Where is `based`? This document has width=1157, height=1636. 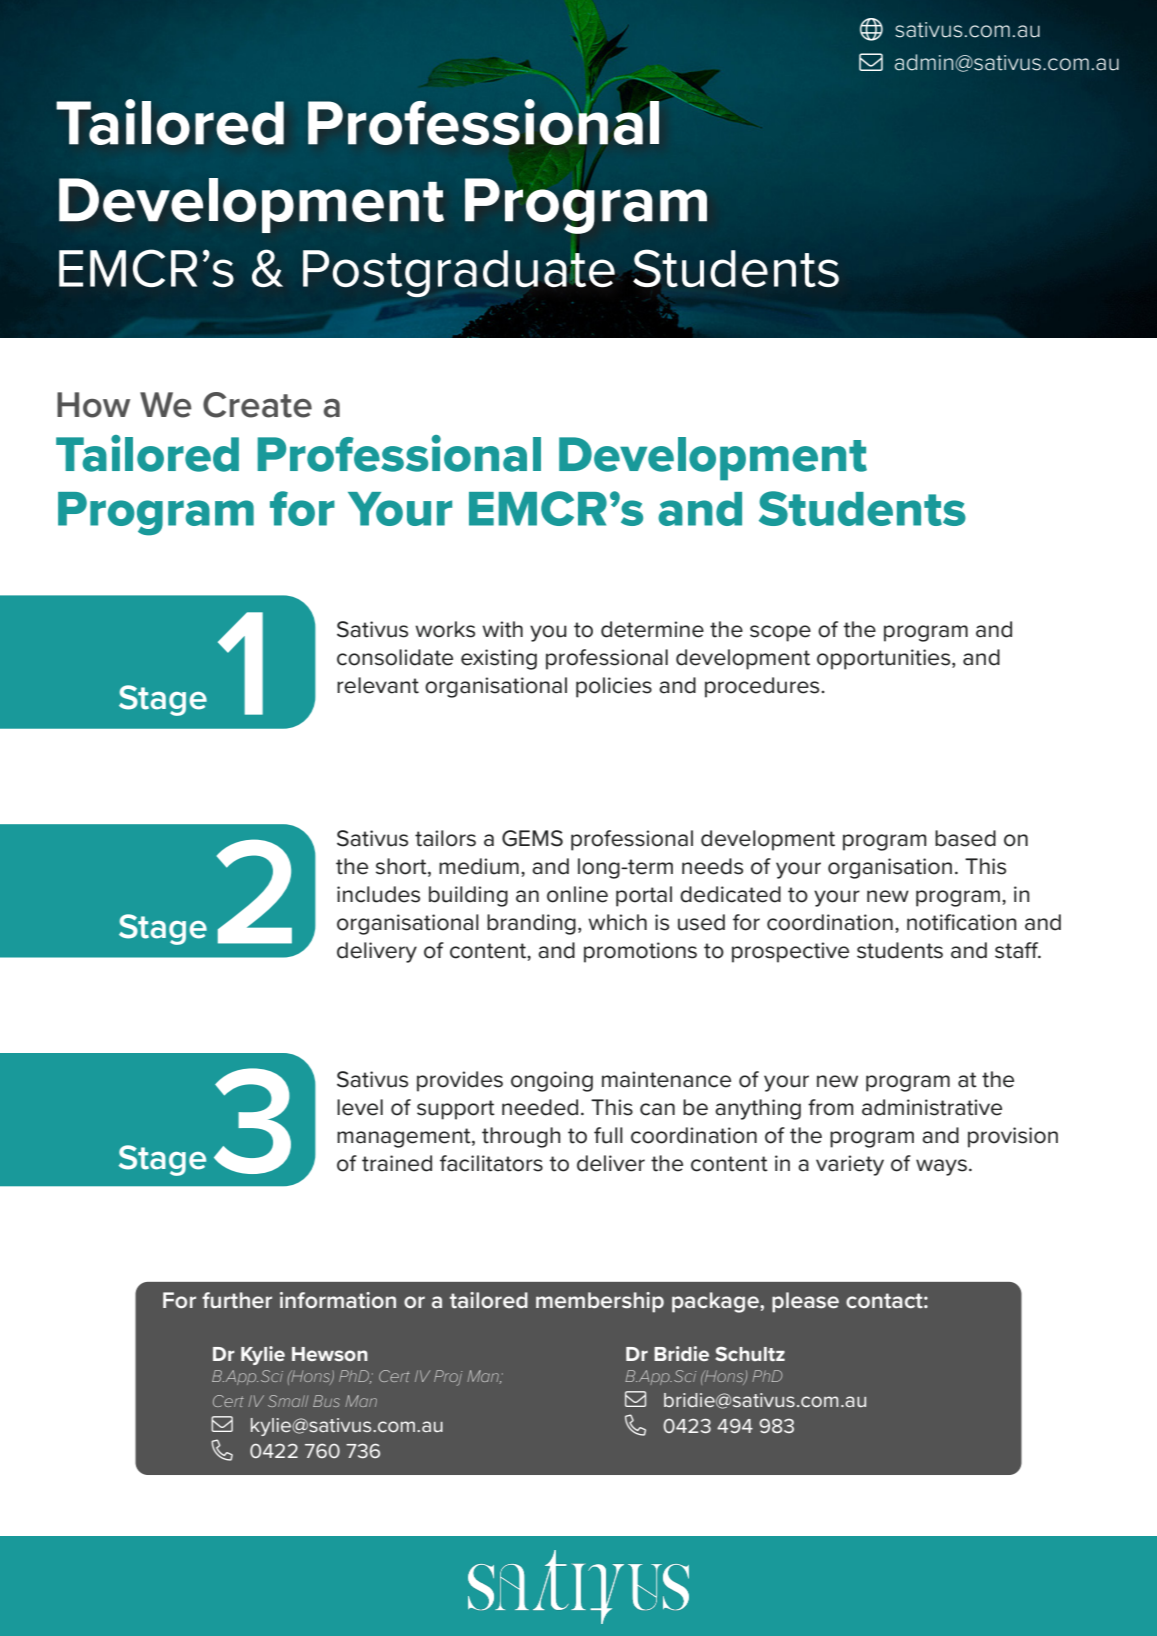
based is located at coordinates (965, 838).
